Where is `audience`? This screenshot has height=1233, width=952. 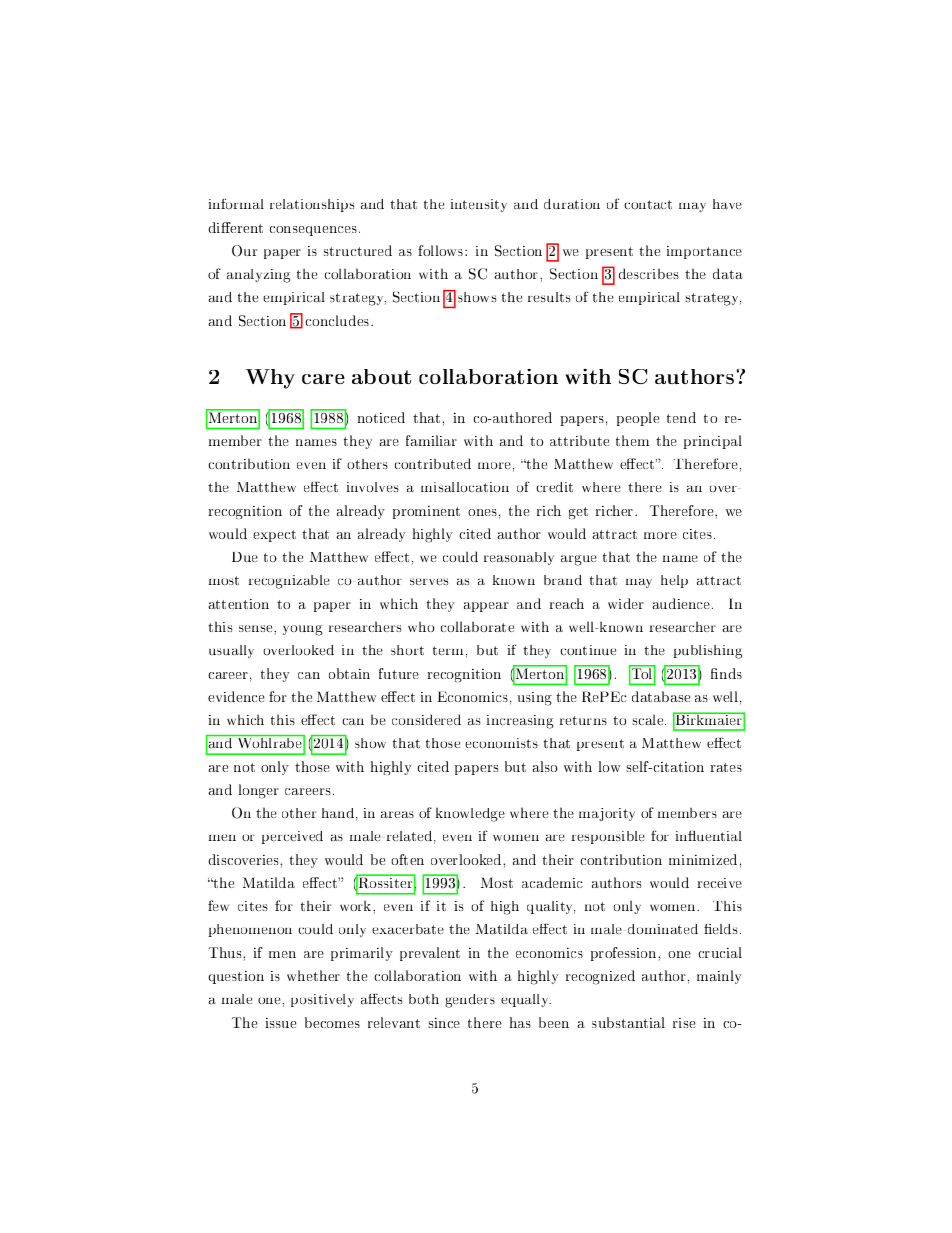
audience is located at coordinates (682, 603).
